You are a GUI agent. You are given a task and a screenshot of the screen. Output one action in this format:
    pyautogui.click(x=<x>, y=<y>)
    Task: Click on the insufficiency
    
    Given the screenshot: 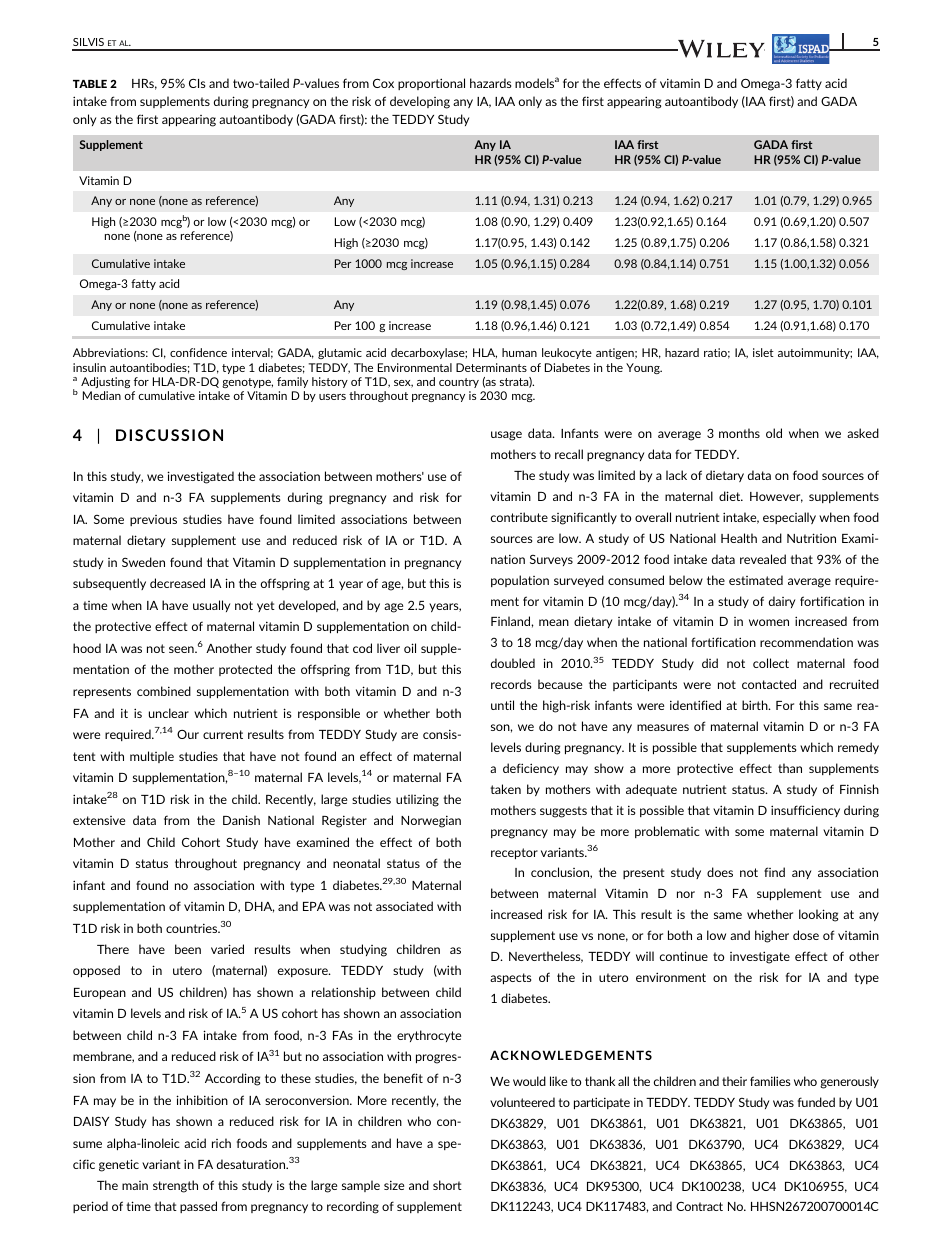 What is the action you would take?
    pyautogui.click(x=805, y=811)
